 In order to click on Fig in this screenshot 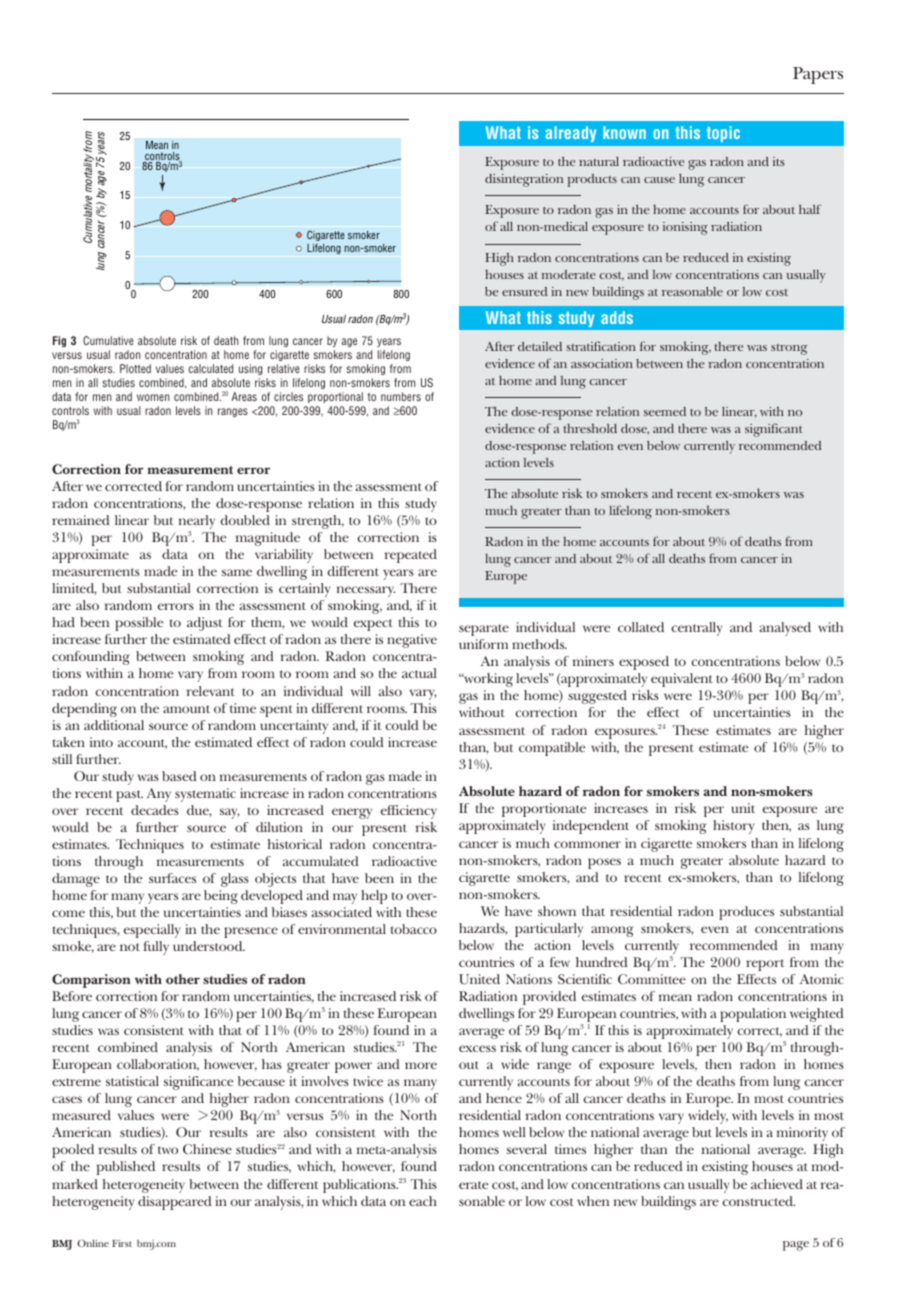, I will do `click(59, 341)`.
